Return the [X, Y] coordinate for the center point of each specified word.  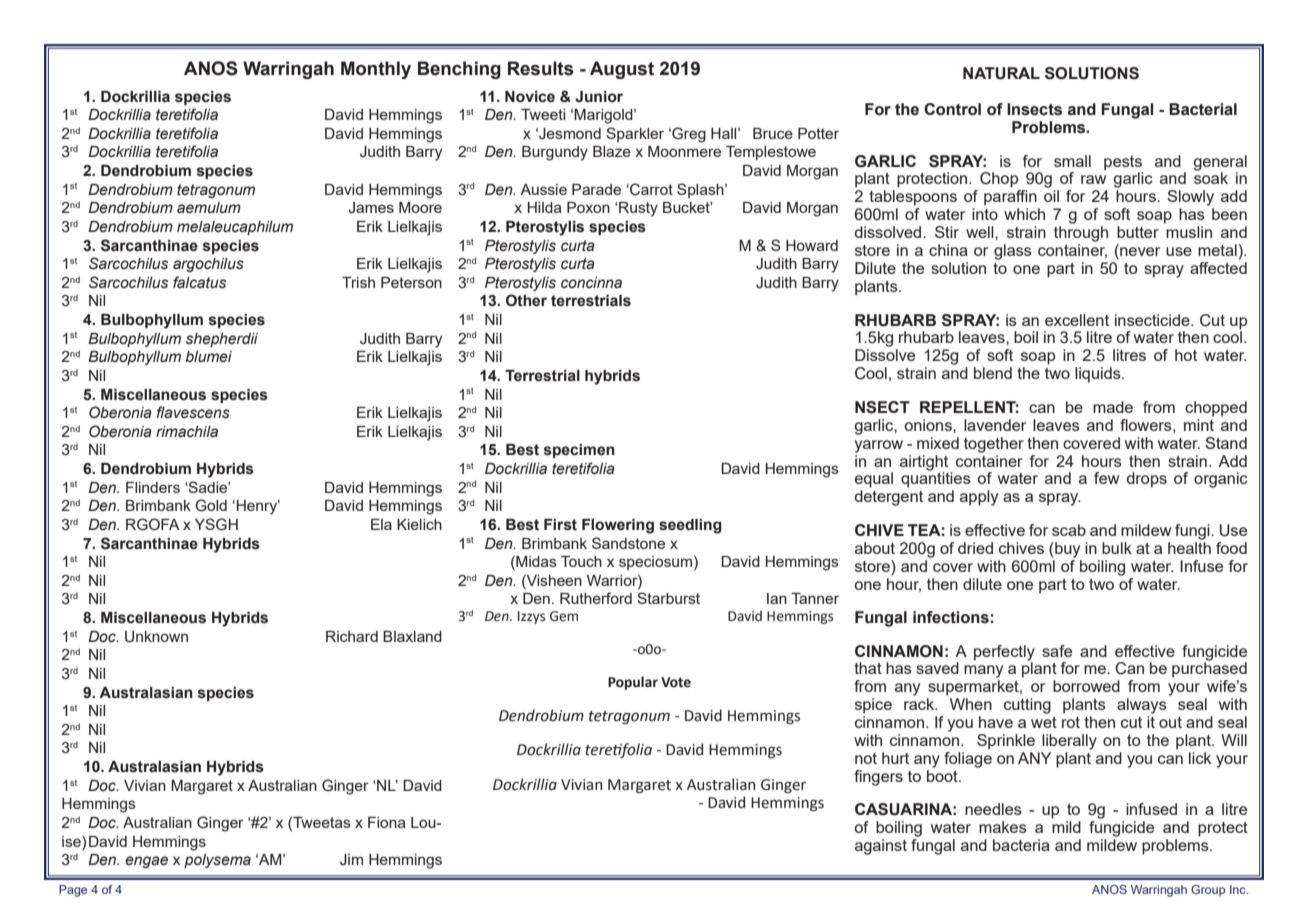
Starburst [668, 598]
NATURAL [1001, 73]
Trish [358, 282]
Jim [351, 860]
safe [1057, 651]
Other [526, 300]
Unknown [156, 637]
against [881, 847]
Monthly [376, 70]
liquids [1099, 375]
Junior [599, 97]
